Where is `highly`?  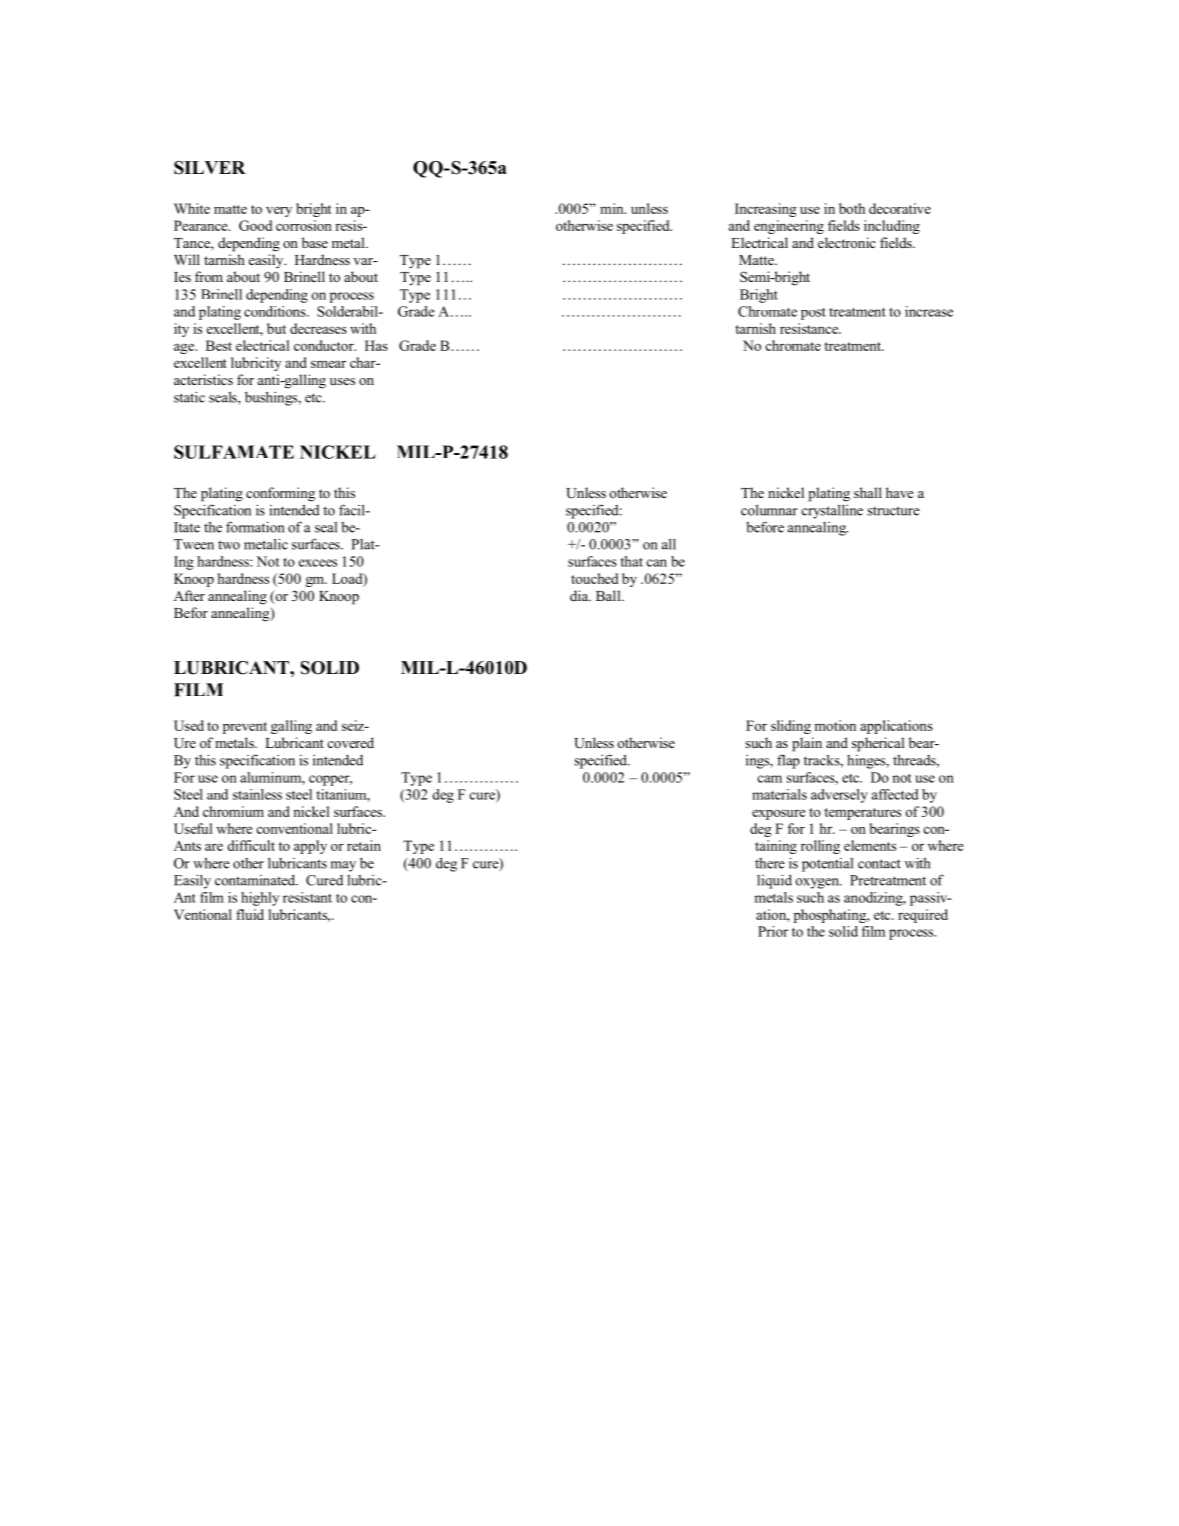
highly is located at coordinates (260, 899).
